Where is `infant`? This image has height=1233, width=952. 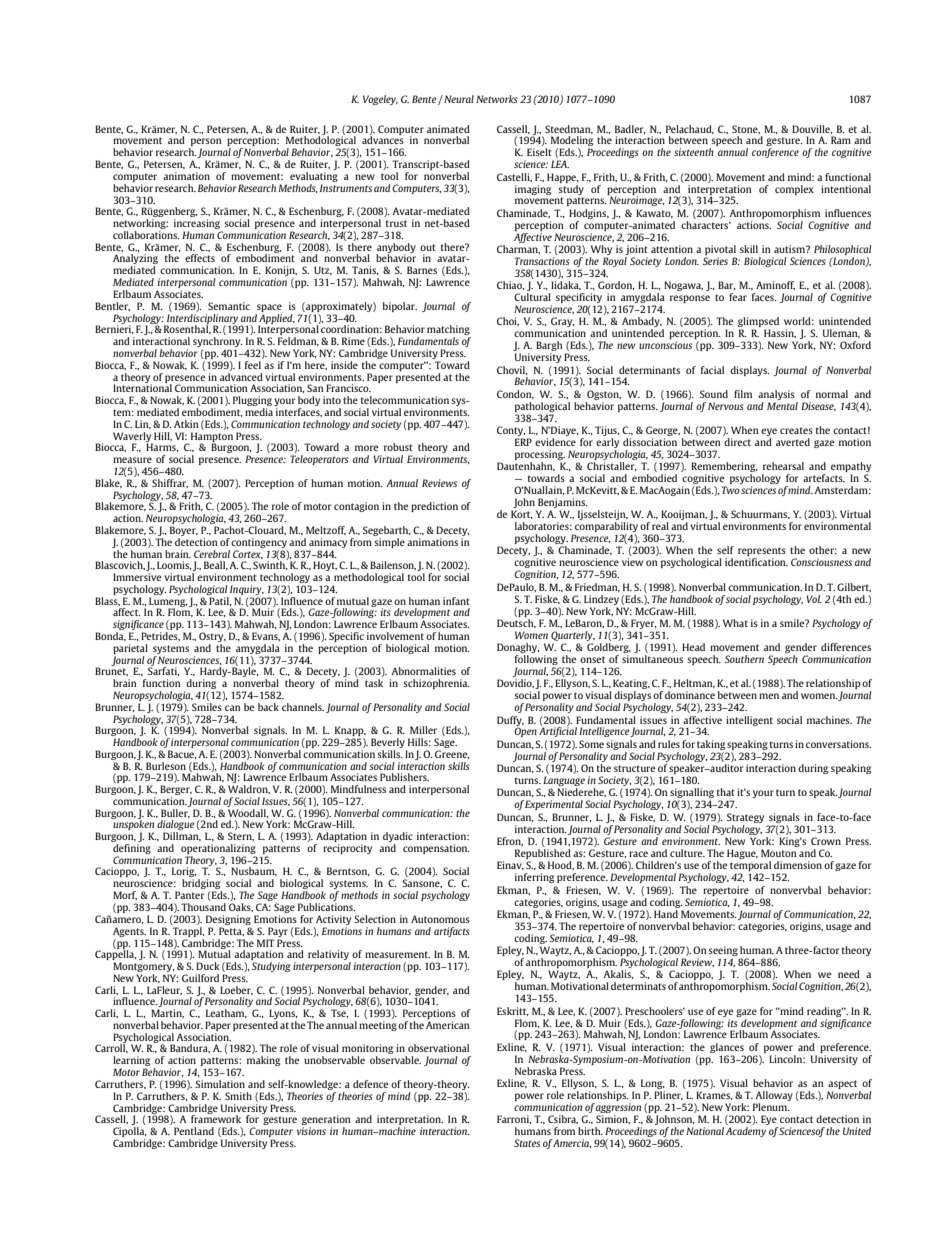 infant is located at coordinates (456, 601).
